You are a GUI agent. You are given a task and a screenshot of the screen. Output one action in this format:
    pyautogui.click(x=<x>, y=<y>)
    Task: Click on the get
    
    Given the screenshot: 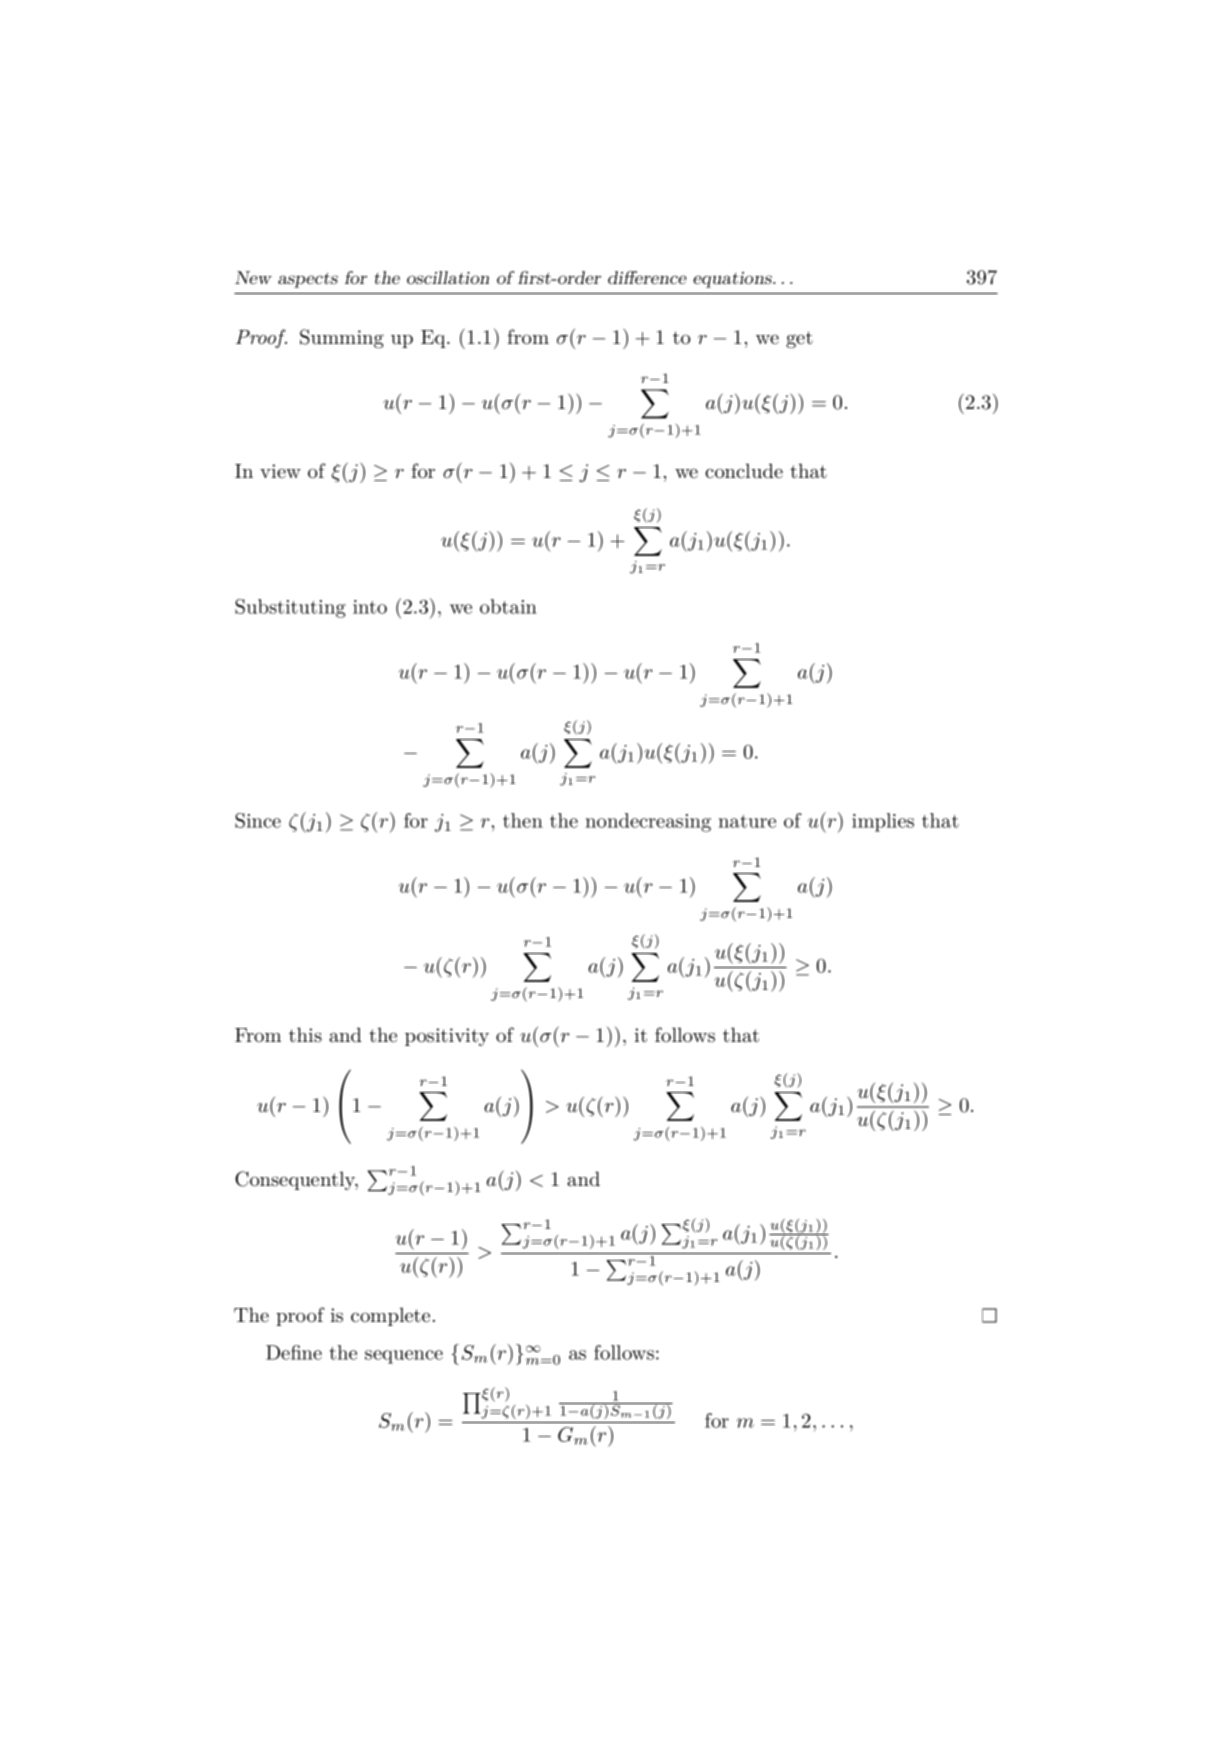 What is the action you would take?
    pyautogui.click(x=799, y=340)
